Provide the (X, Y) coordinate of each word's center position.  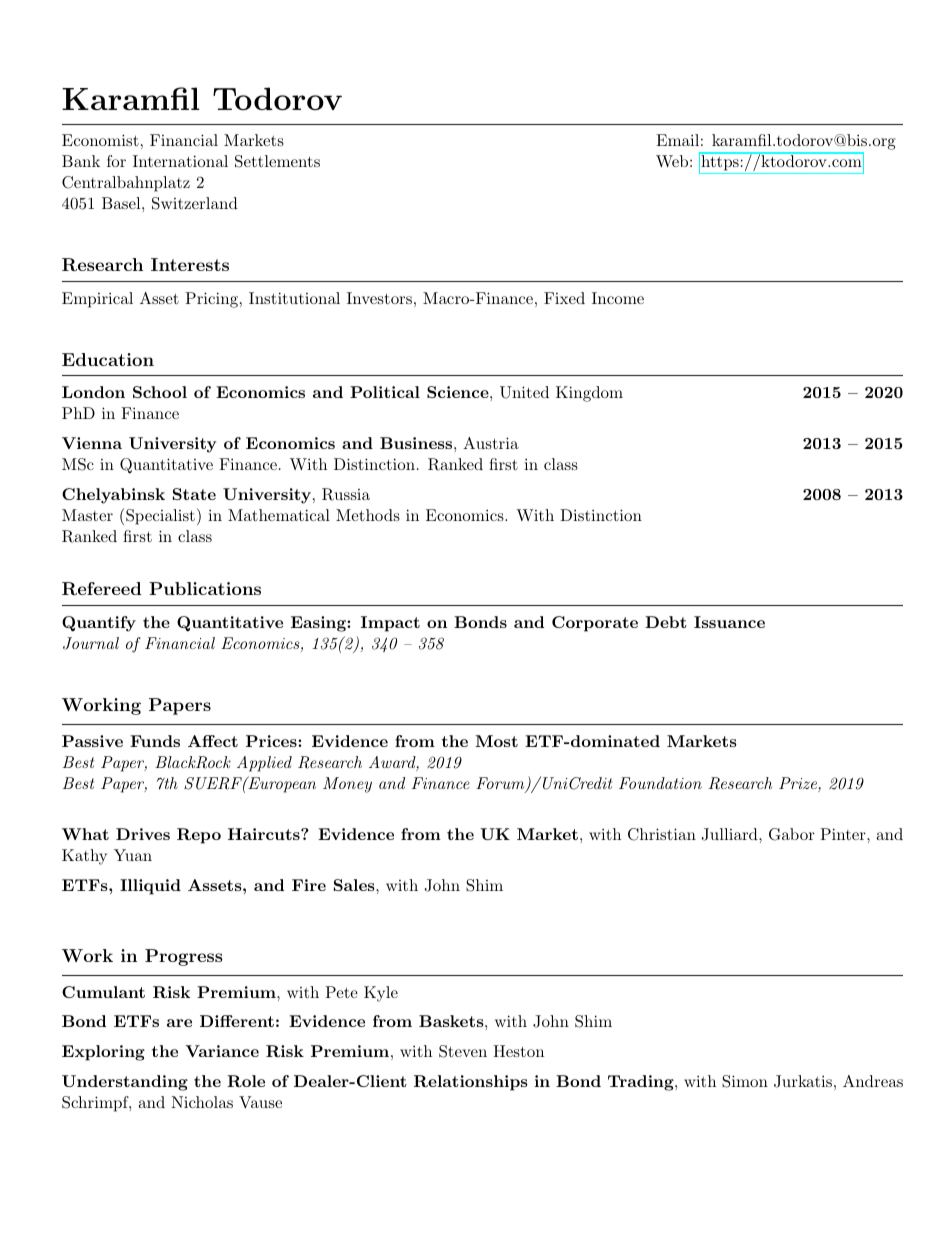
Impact (390, 624)
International (180, 161)
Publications (205, 588)
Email (677, 140)
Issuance (729, 622)
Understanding (125, 1083)
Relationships (471, 1083)
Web (672, 161)
